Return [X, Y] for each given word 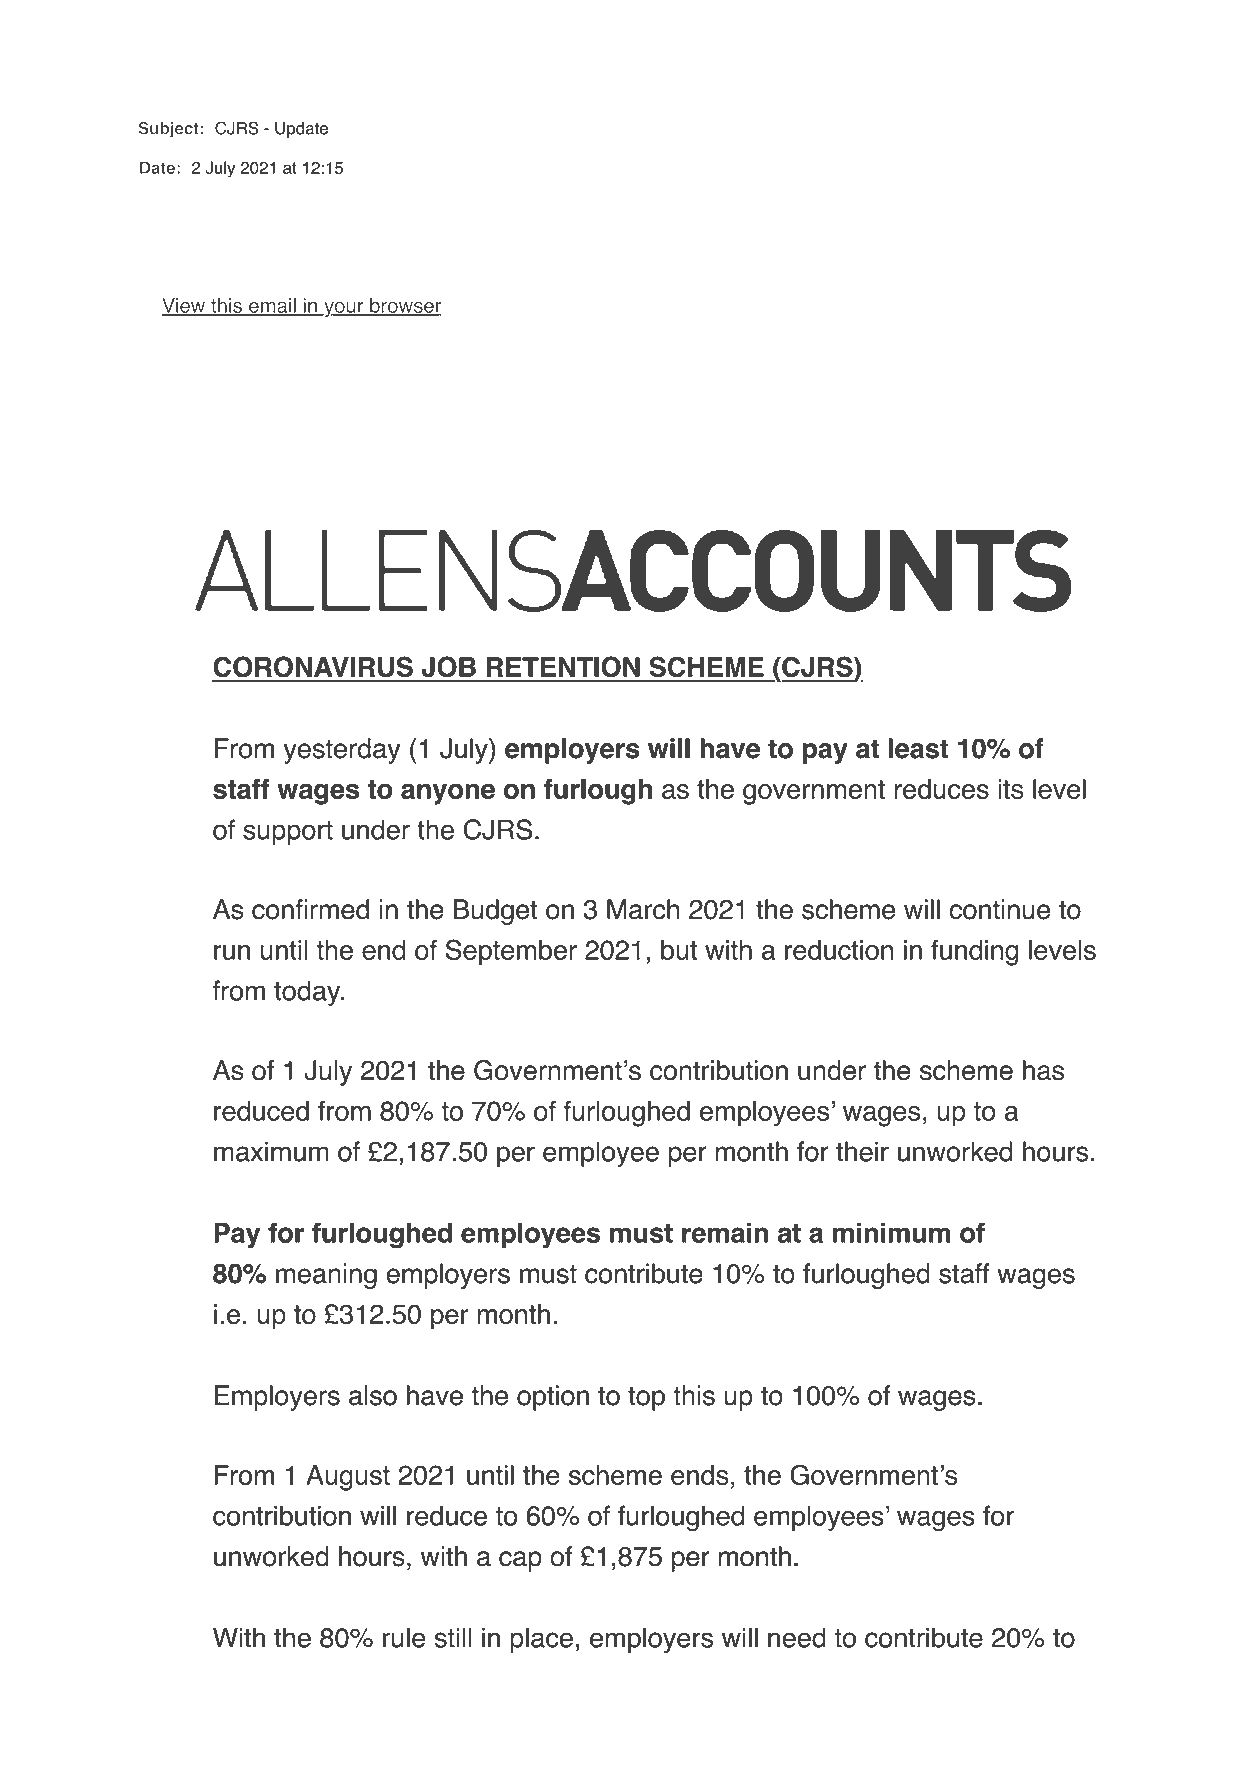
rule [404, 1637]
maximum [271, 1151]
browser [405, 306]
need [797, 1637]
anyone [448, 794]
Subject [169, 129]
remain [725, 1232]
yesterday [342, 751]
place [541, 1640]
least [918, 748]
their [862, 1151]
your [344, 309]
